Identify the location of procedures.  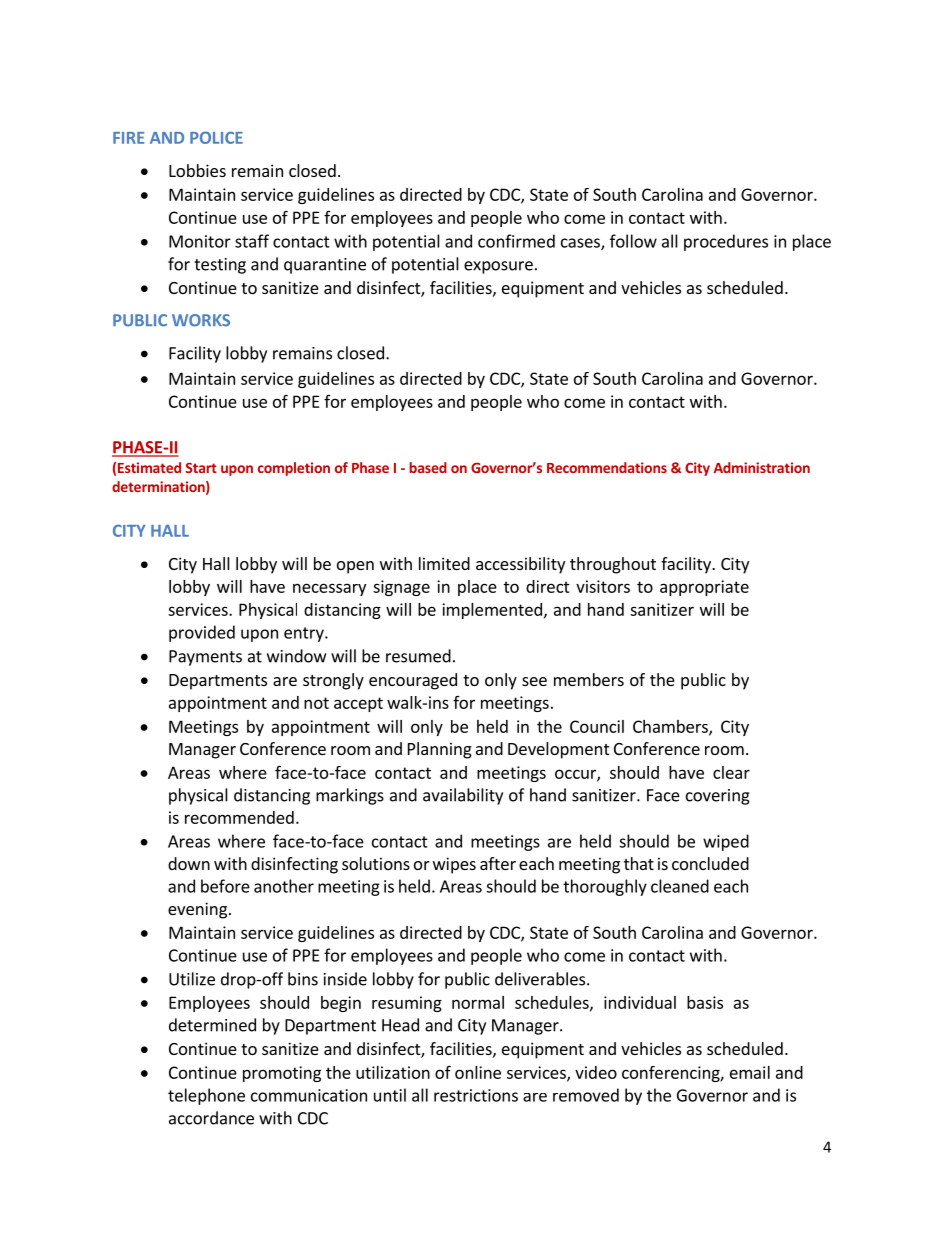
(726, 242).
